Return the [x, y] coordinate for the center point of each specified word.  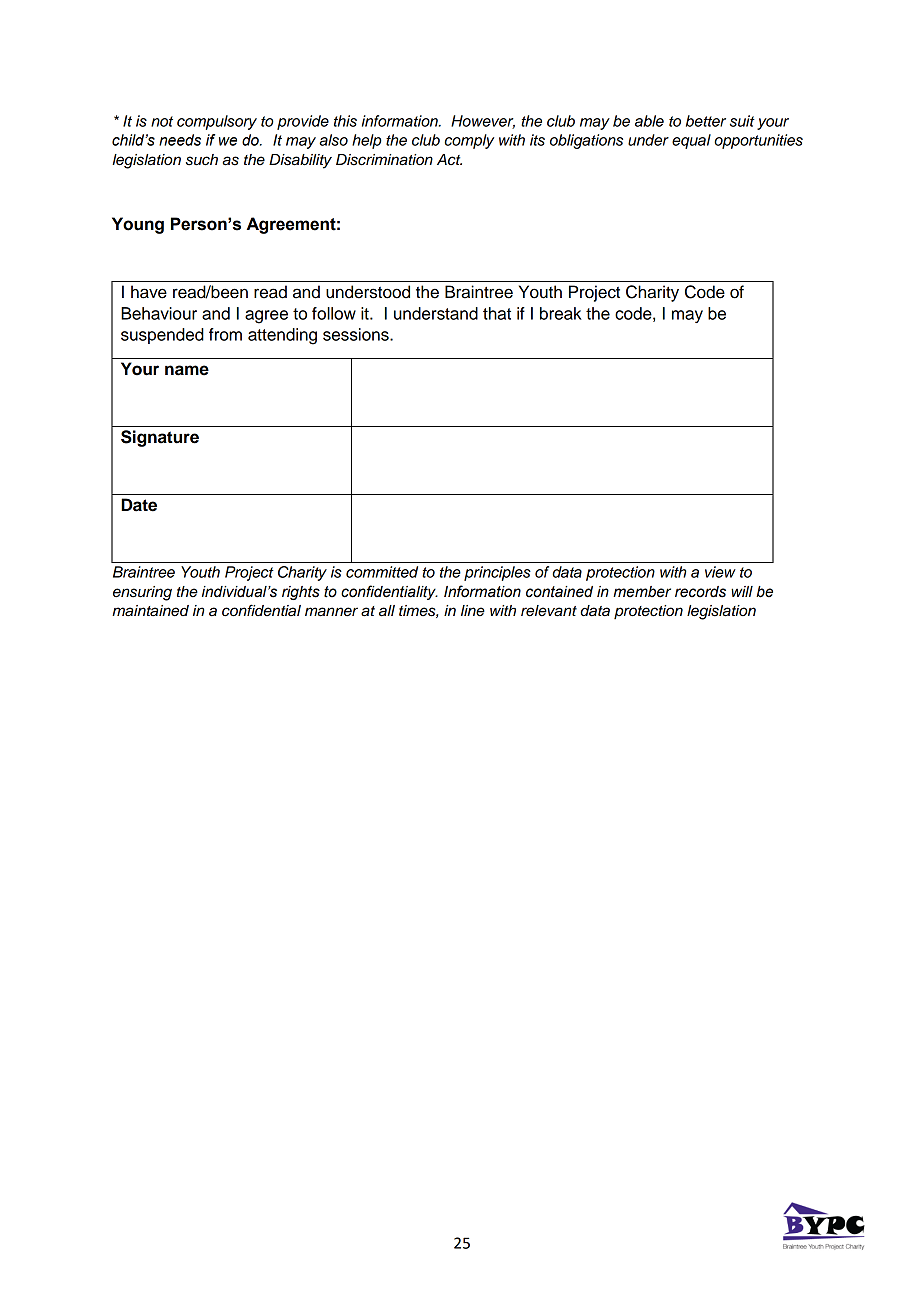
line [473, 611]
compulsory [217, 122]
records [700, 592]
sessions [357, 334]
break [561, 313]
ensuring [142, 593]
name [187, 370]
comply [469, 141]
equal [691, 141]
